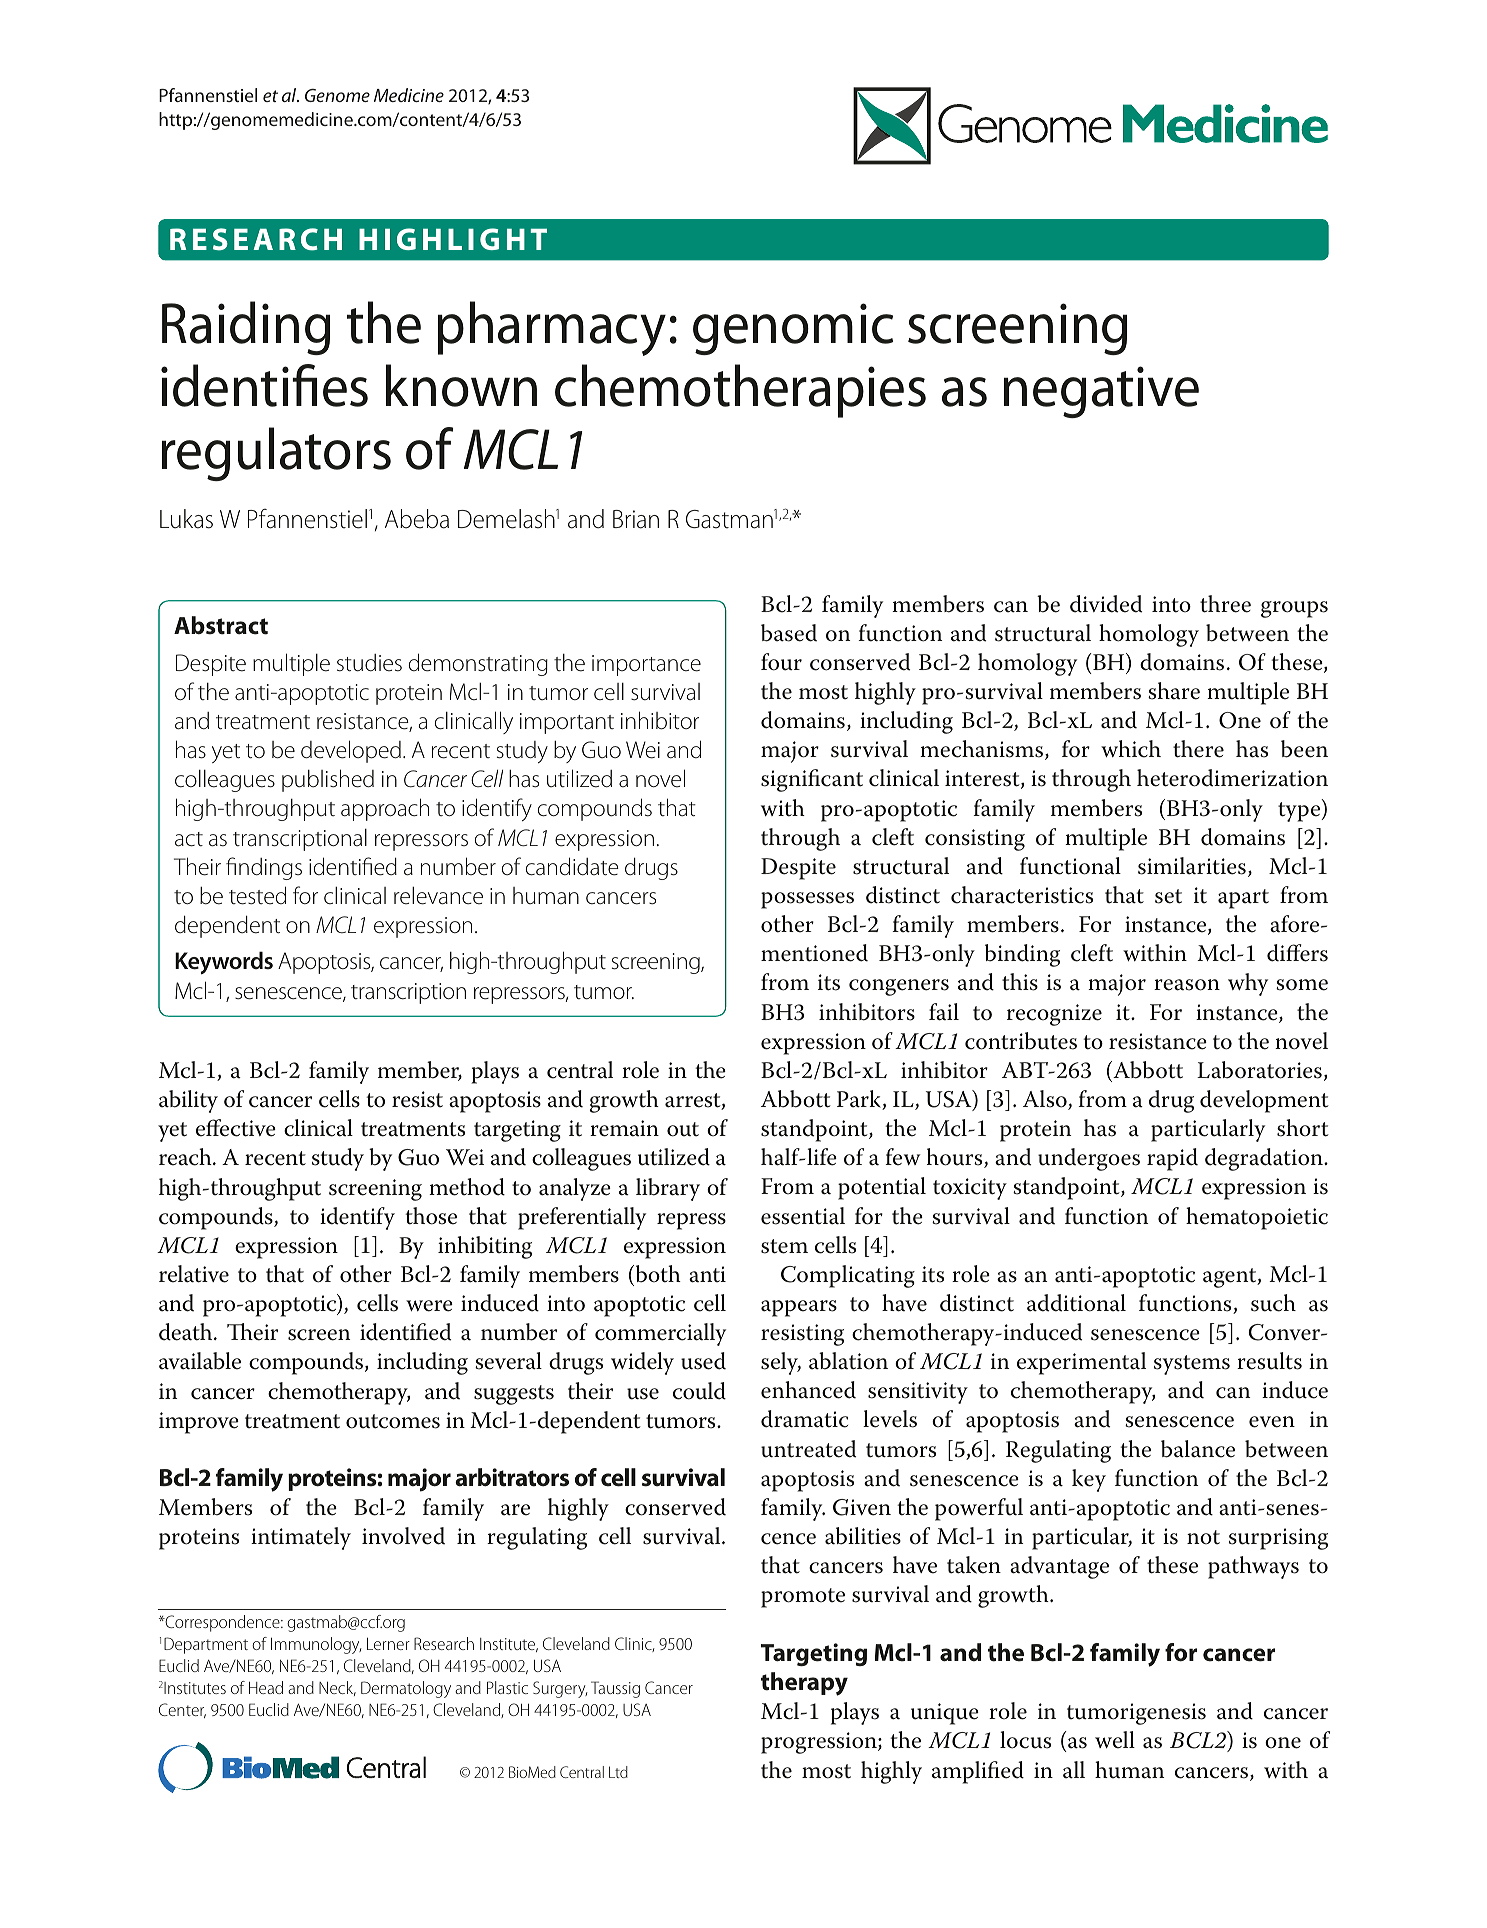 Image resolution: width=1487 pixels, height=1928 pixels. I want to click on developed, so click(351, 751).
